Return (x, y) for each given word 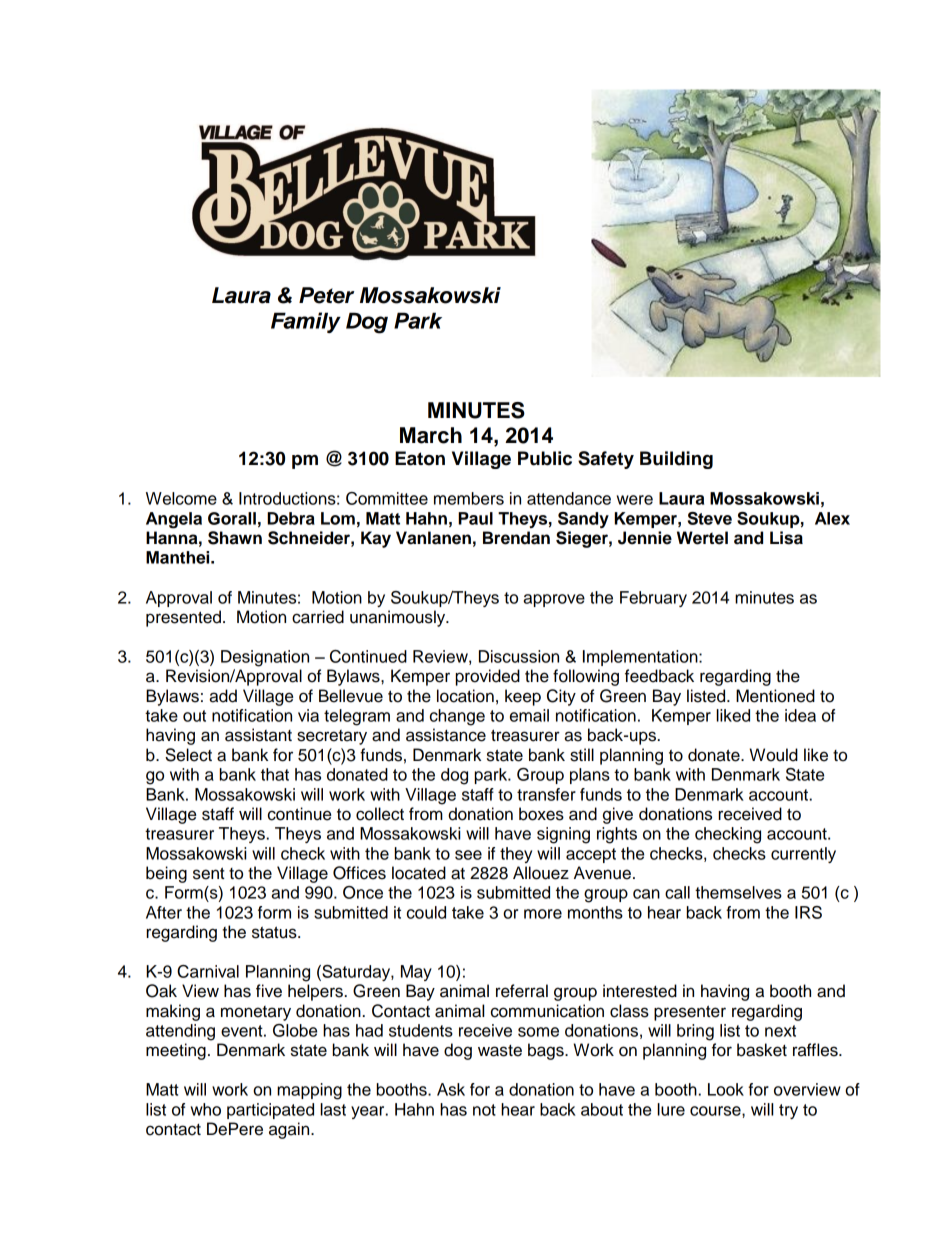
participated (270, 1111)
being (166, 874)
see (468, 855)
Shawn (235, 538)
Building (676, 460)
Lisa (786, 538)
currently (803, 855)
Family (306, 322)
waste (500, 1051)
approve (554, 600)
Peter (326, 295)
